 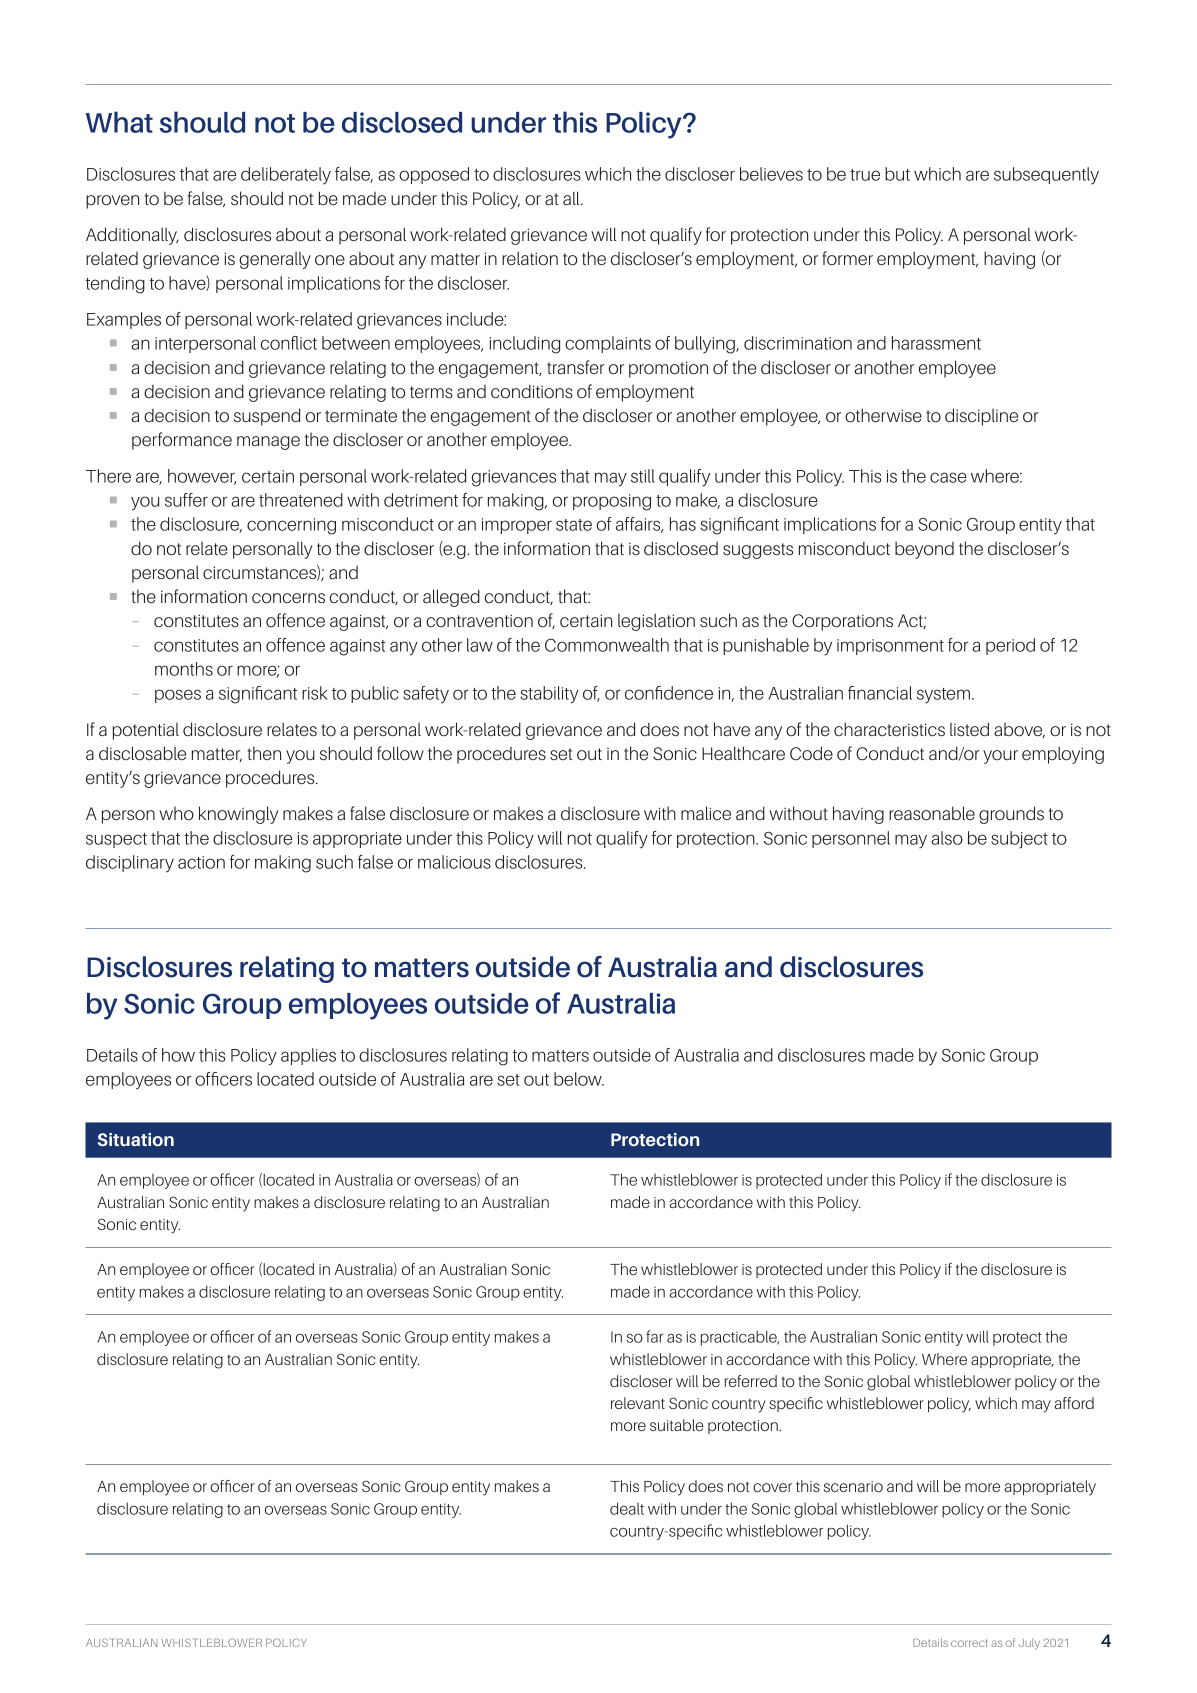 I want to click on malicious, so click(x=454, y=862).
